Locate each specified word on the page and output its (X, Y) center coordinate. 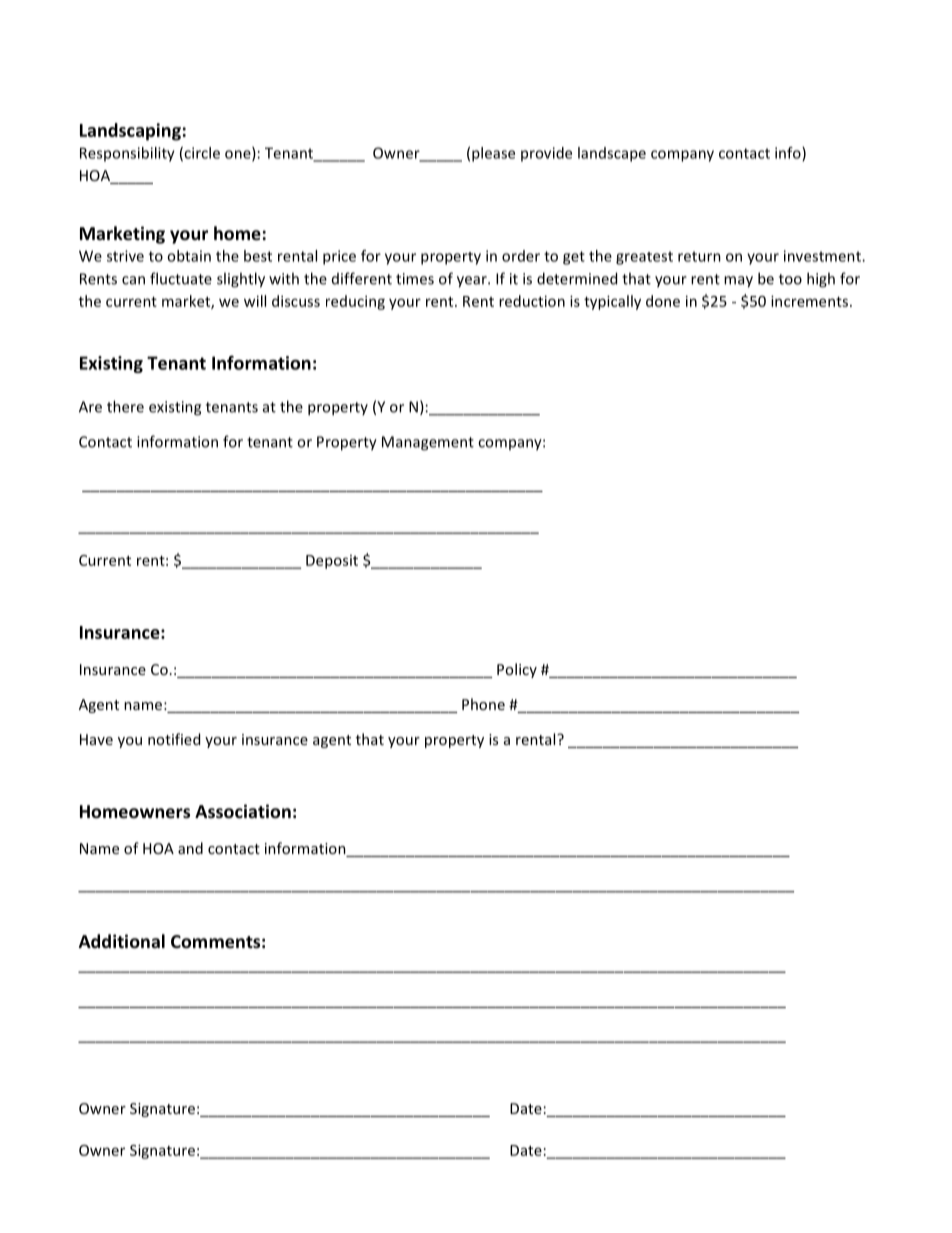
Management (428, 443)
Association (243, 811)
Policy (517, 670)
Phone (483, 704)
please (493, 154)
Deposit (332, 562)
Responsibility (127, 154)
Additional (122, 941)
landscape (612, 154)
